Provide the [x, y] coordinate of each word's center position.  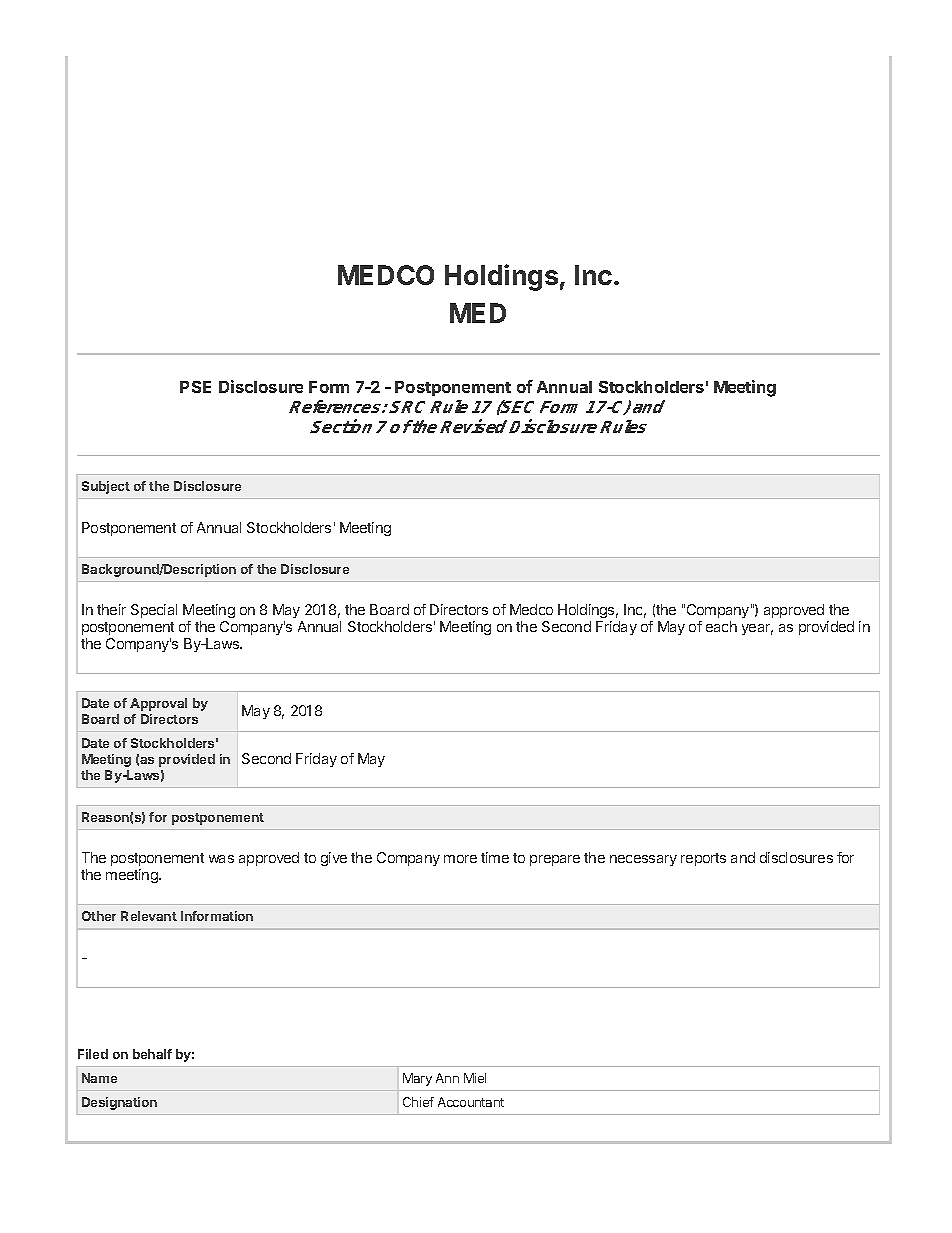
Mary [417, 1079]
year [757, 629]
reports [703, 859]
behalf [152, 1054]
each [721, 626]
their [111, 609]
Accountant [471, 1102]
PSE [195, 387]
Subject [106, 487]
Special [154, 611]
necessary [643, 860]
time [495, 857]
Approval [158, 704]
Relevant [149, 916]
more [460, 859]
